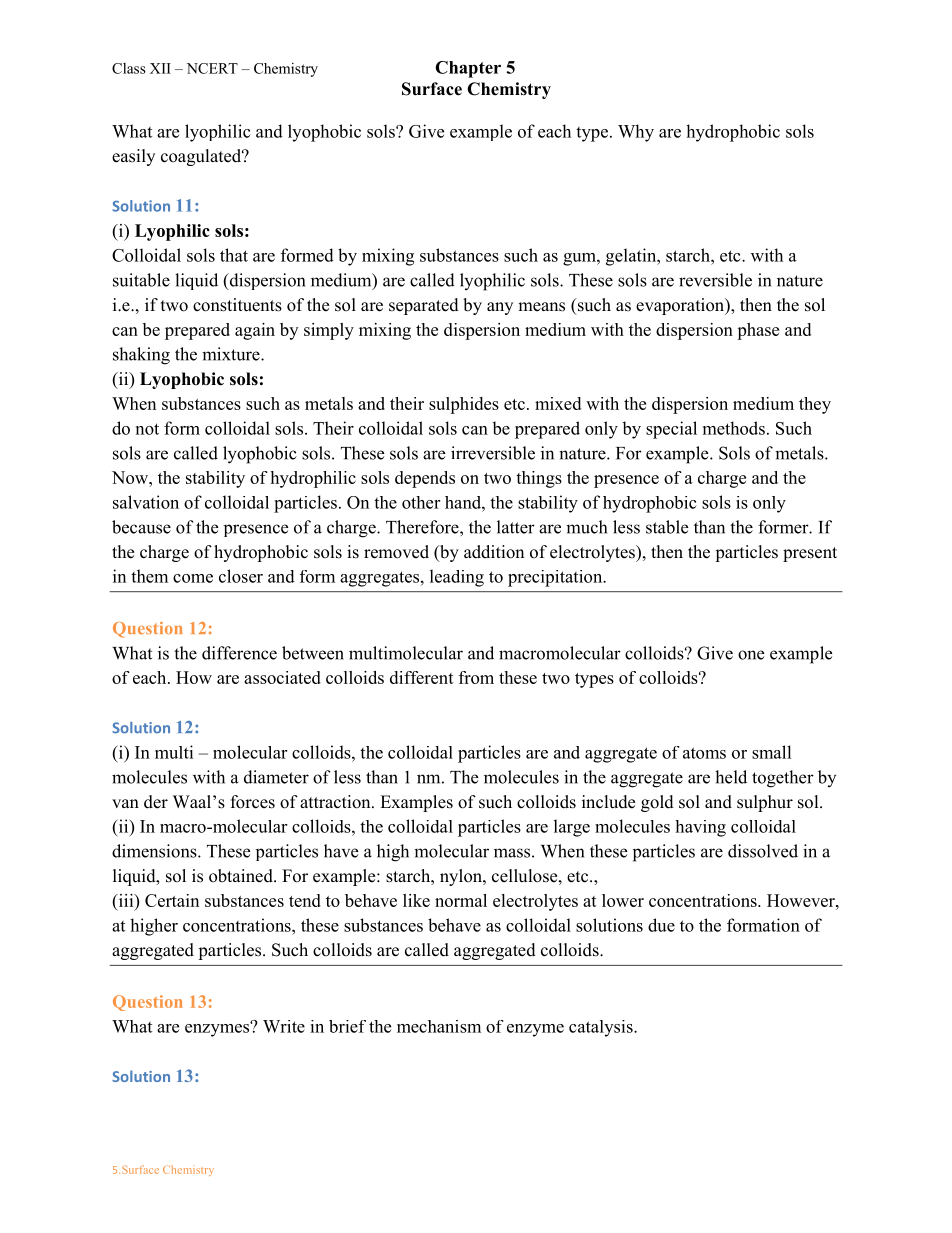 The height and width of the screenshot is (1233, 952). Describe the element at coordinates (253, 802) in the screenshot. I see `forces` at that location.
